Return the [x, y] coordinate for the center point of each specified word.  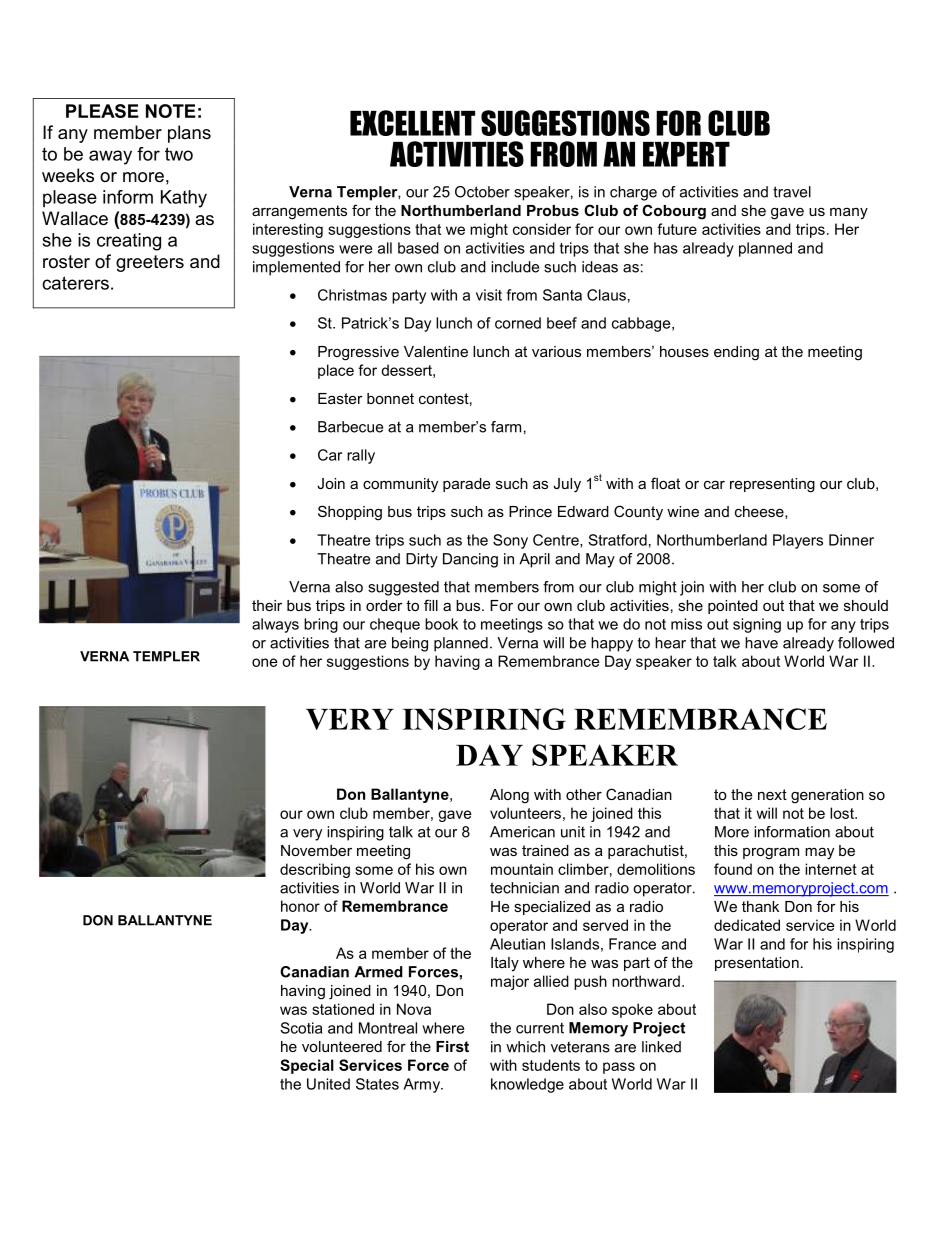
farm [506, 427]
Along [509, 796]
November [316, 850]
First [452, 1046]
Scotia [301, 1028]
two [179, 154]
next [772, 794]
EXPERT [686, 154]
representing [772, 485]
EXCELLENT [412, 123]
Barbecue [350, 427]
